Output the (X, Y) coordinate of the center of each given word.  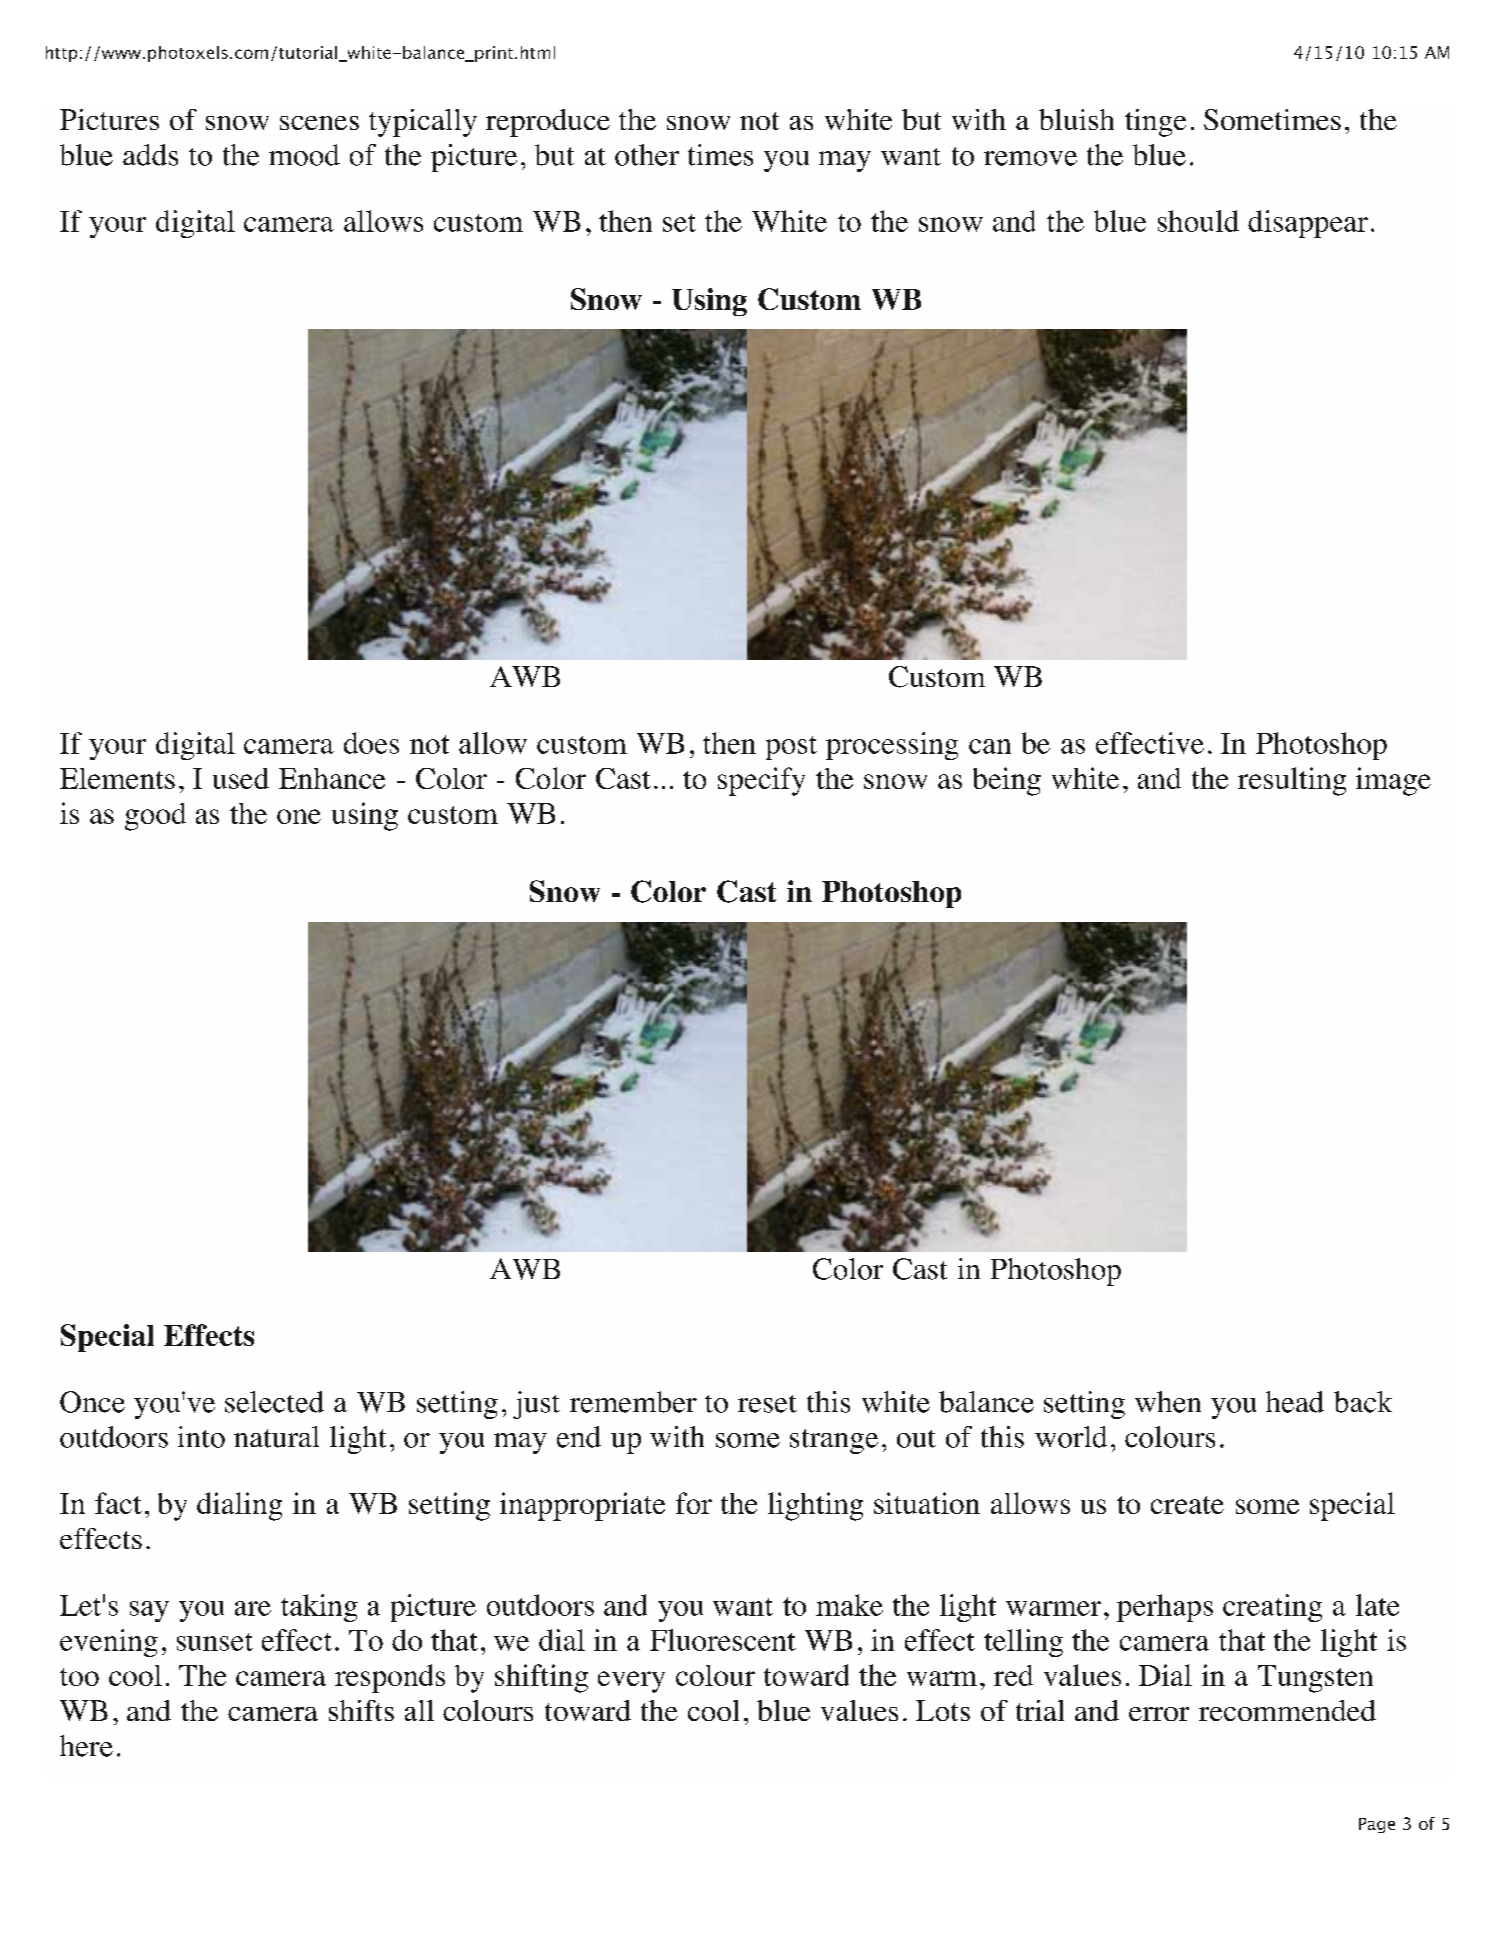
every (631, 1682)
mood (304, 155)
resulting (1292, 781)
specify (761, 781)
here (86, 1746)
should (1198, 221)
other (647, 155)
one (299, 816)
